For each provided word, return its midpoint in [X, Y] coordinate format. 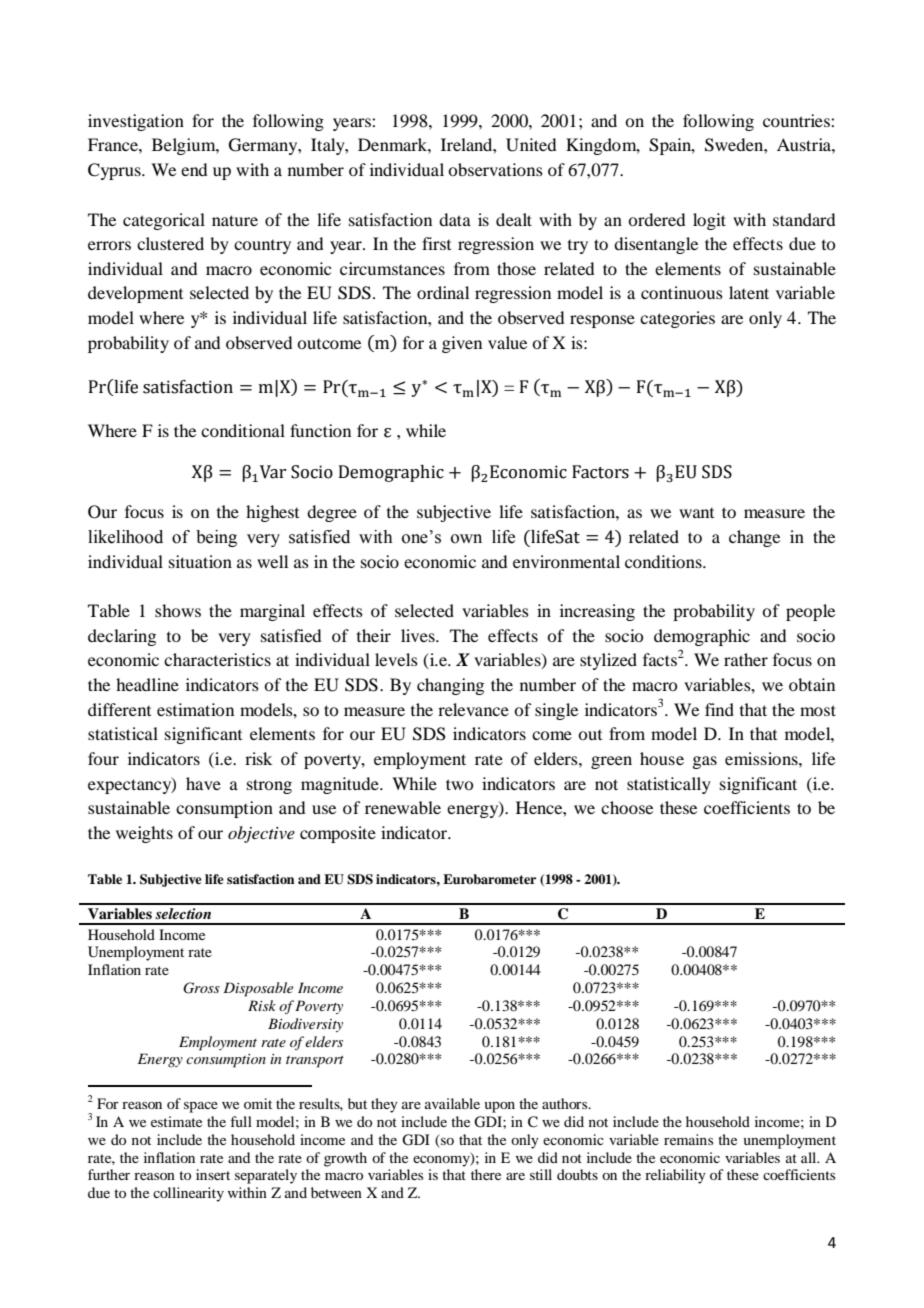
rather [746, 659]
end [194, 169]
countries [797, 120]
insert [213, 1174]
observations [495, 169]
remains [688, 1139]
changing [450, 686]
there [486, 1174]
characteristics [217, 659]
